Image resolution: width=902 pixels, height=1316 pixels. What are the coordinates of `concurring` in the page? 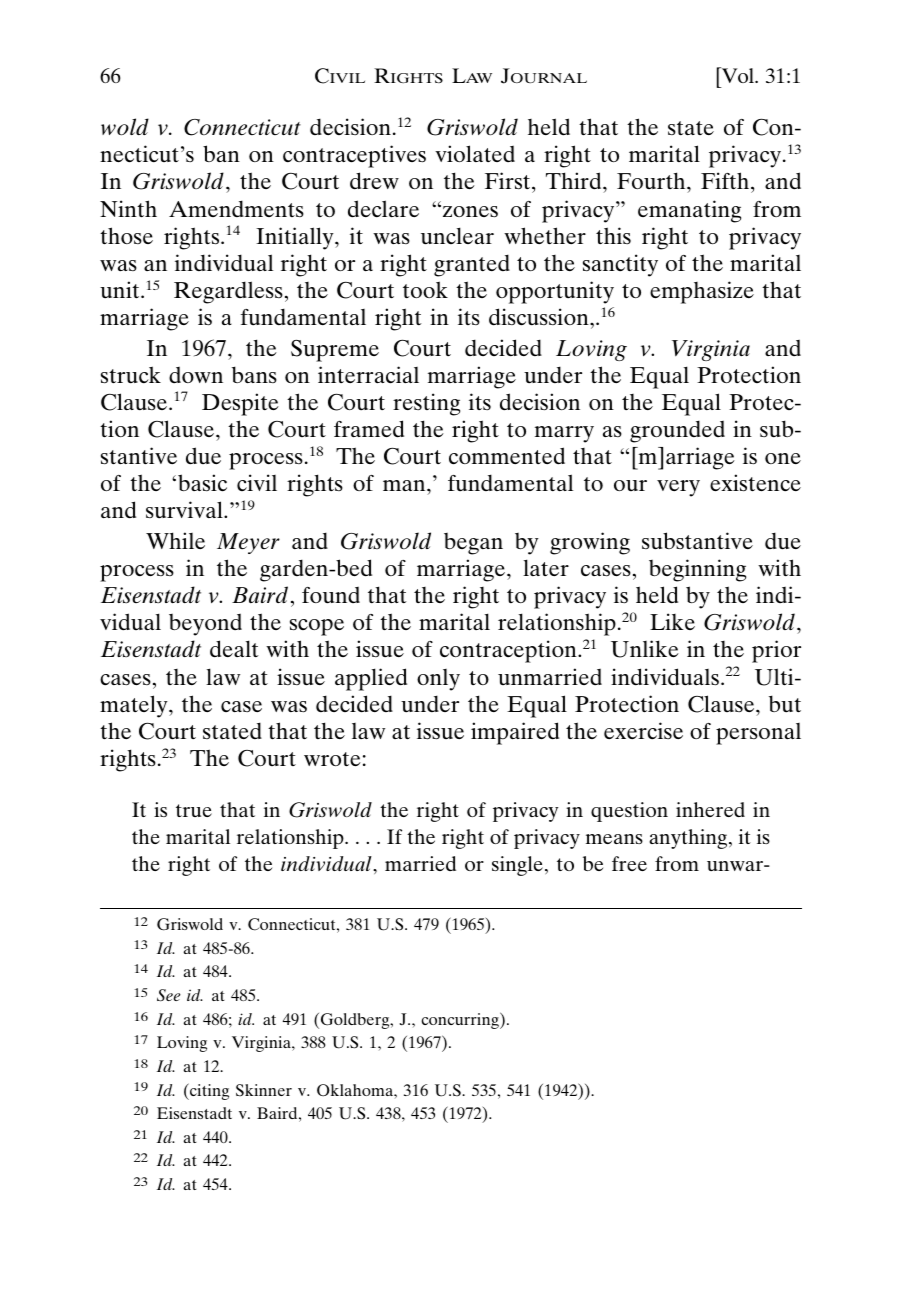 It's located at (461, 1020).
